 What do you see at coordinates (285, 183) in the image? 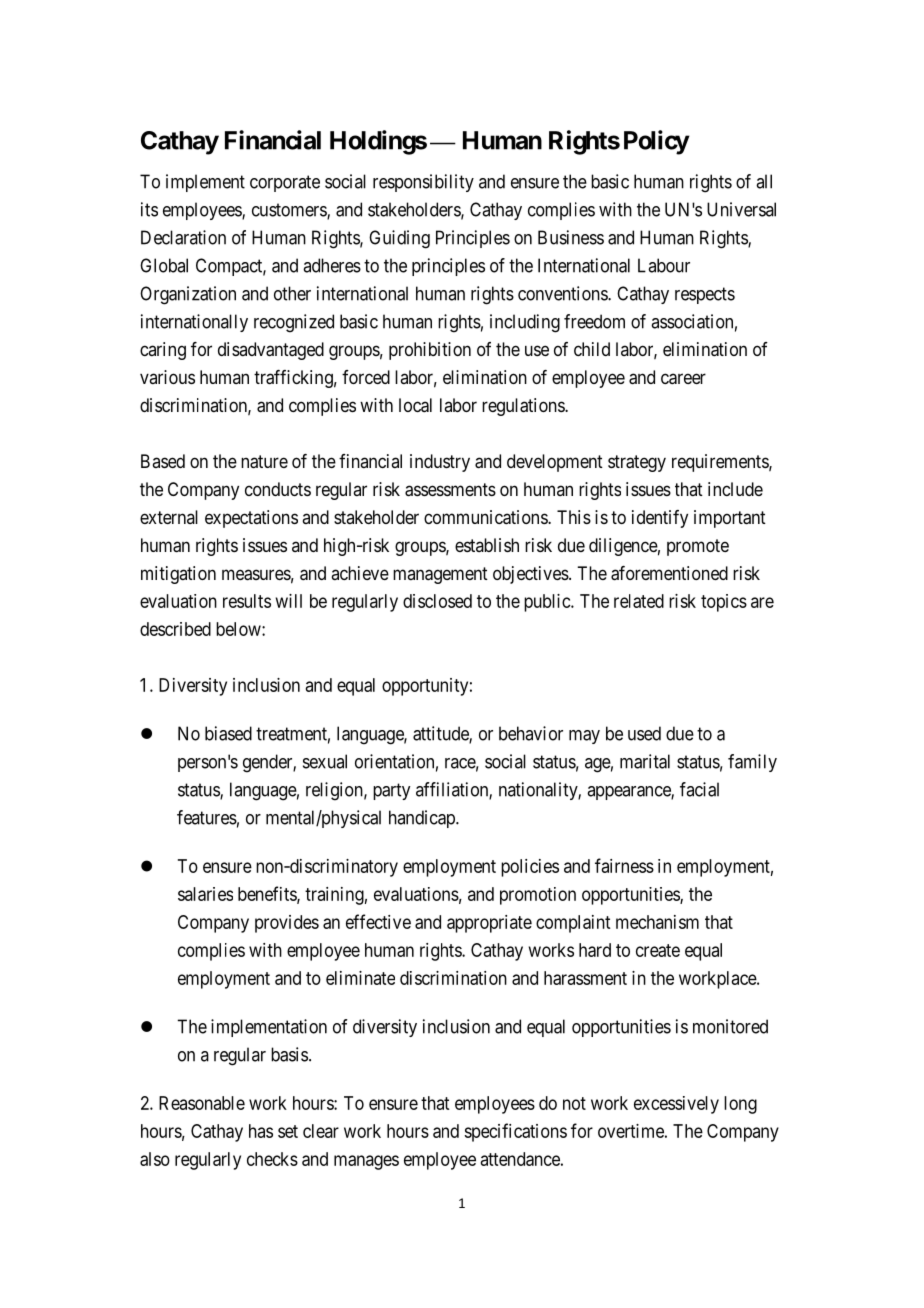
I see `corporate` at bounding box center [285, 183].
